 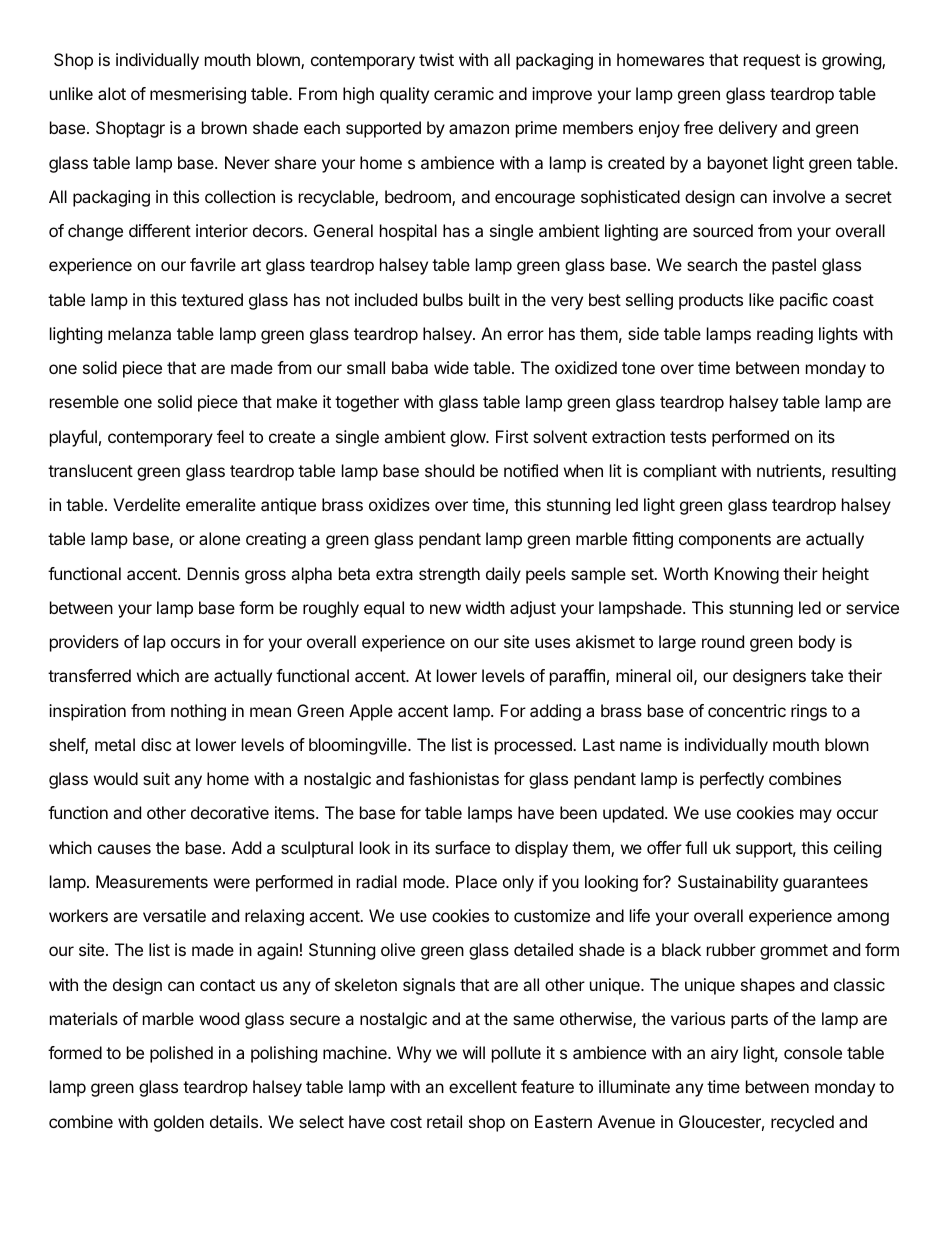 What do you see at coordinates (802, 1123) in the screenshot?
I see `recycled` at bounding box center [802, 1123].
